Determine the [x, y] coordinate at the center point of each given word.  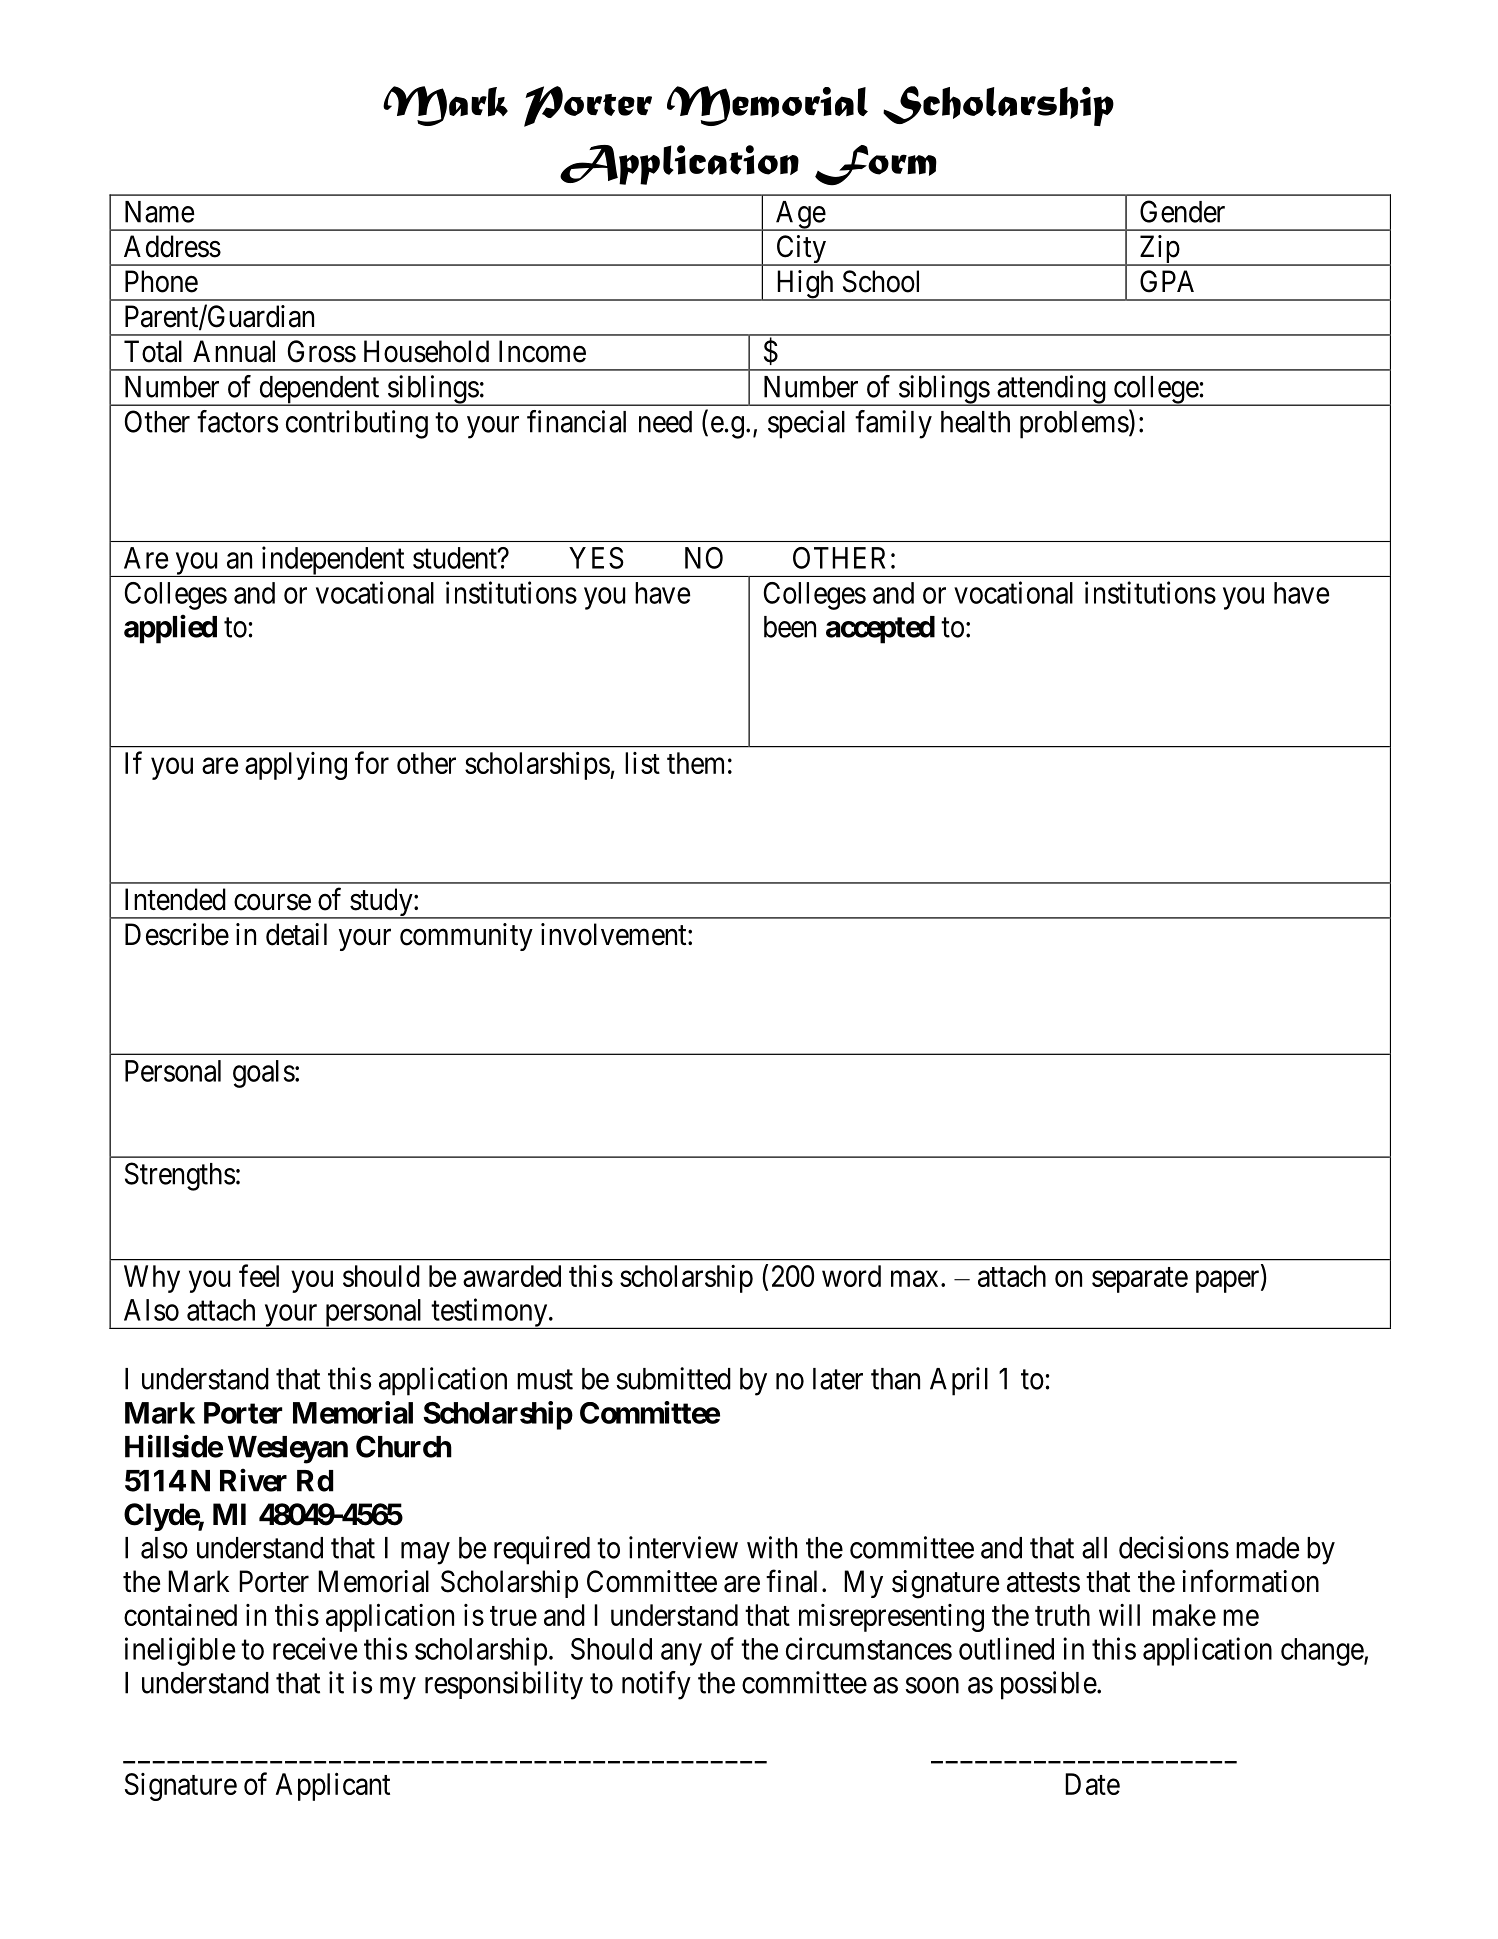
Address [172, 246]
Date [1092, 1784]
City [801, 250]
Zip [1159, 250]
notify [656, 1685]
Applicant [333, 1786]
